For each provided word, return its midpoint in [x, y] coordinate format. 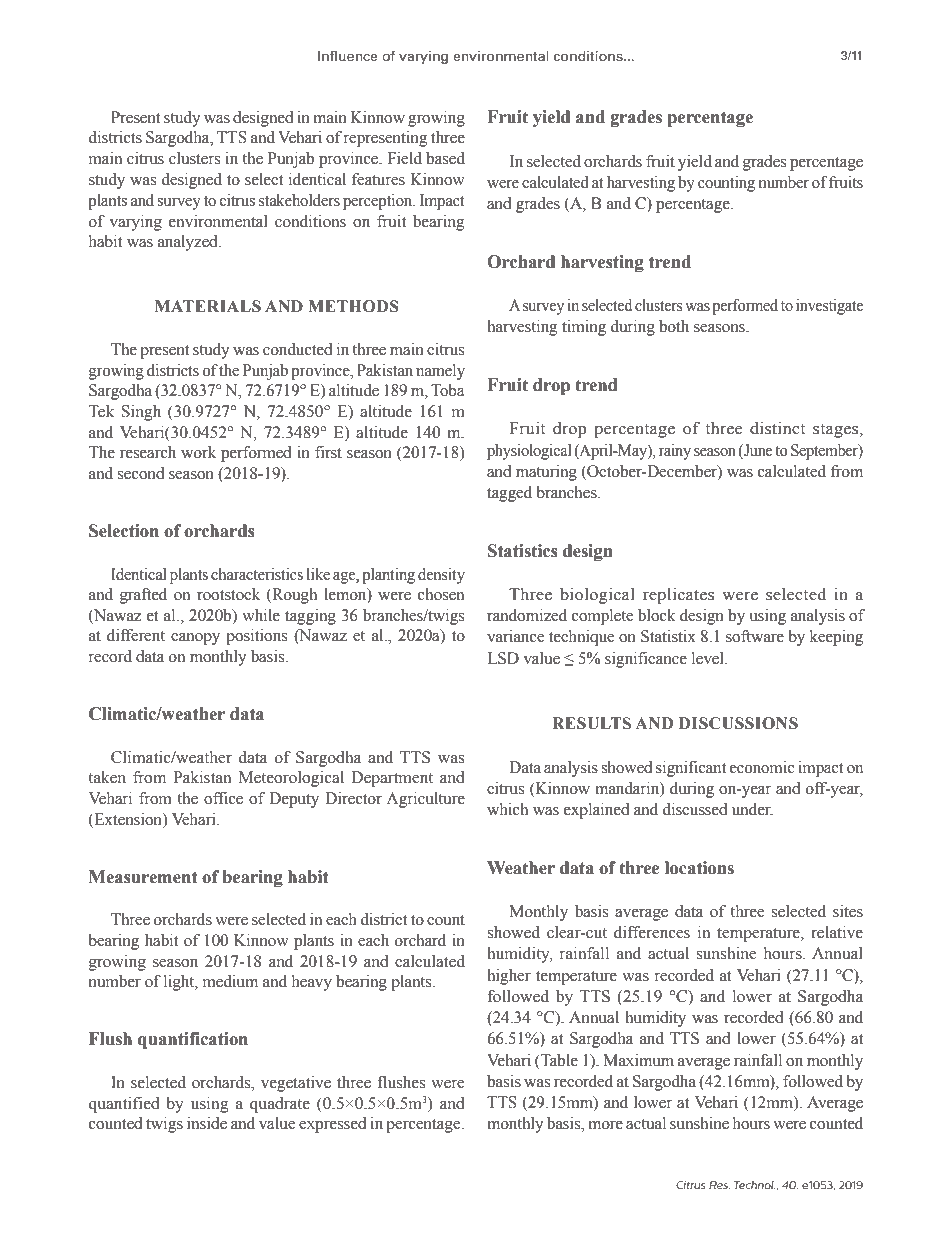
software [755, 636]
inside [207, 1123]
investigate [829, 307]
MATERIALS [208, 306]
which [507, 809]
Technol [755, 1185]
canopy [195, 639]
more [605, 1125]
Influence [347, 55]
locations [699, 868]
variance [515, 636]
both [674, 326]
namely [440, 372]
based [445, 158]
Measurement [143, 877]
